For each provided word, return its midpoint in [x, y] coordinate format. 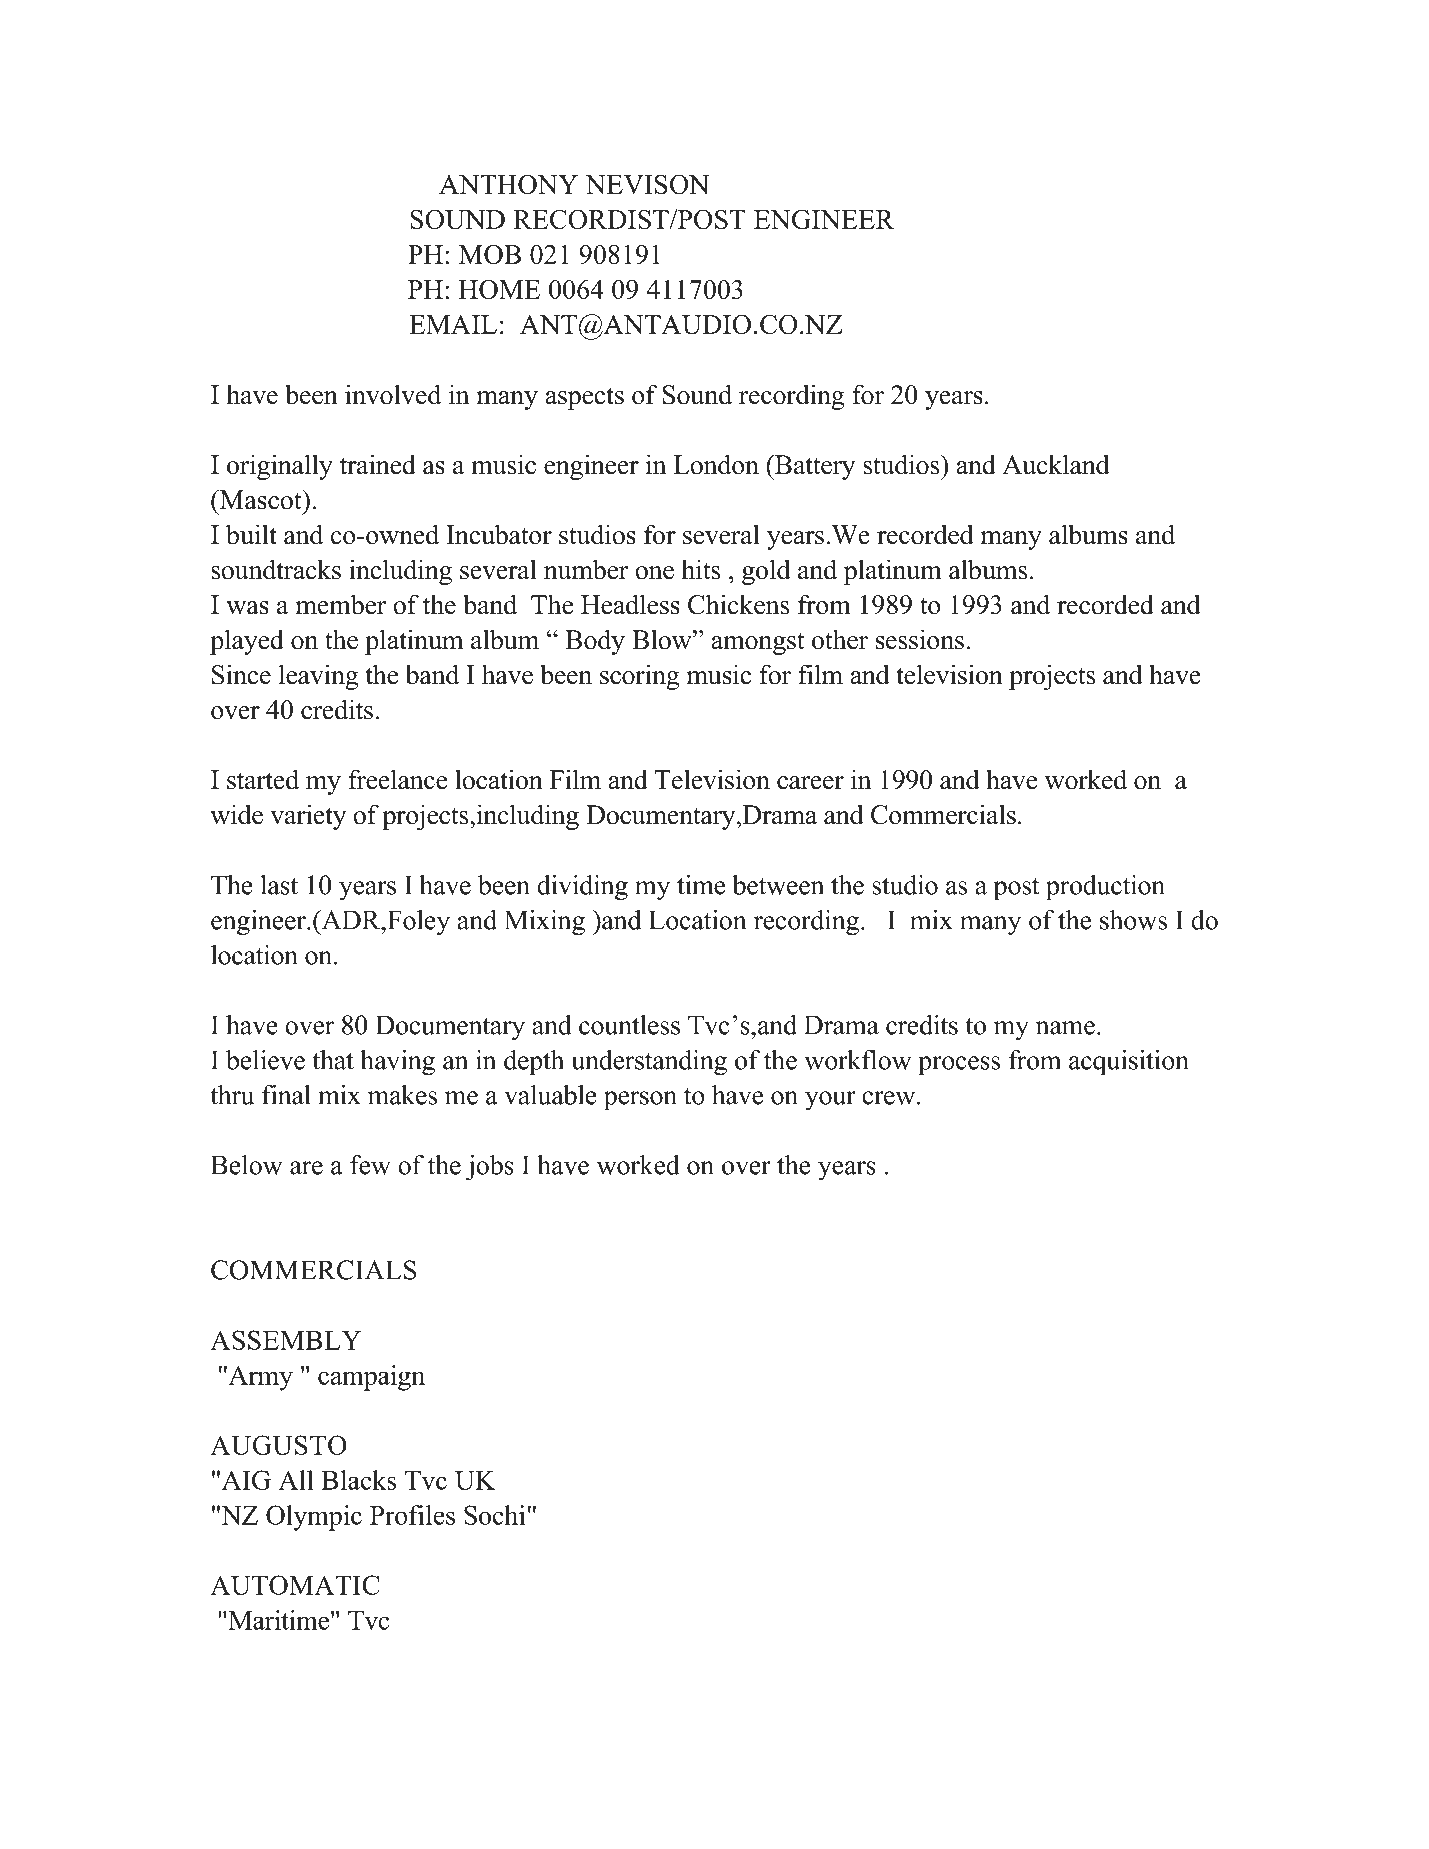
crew [890, 1098]
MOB [490, 254]
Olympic [314, 1518]
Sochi [494, 1515]
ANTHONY [508, 184]
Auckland [1056, 464]
